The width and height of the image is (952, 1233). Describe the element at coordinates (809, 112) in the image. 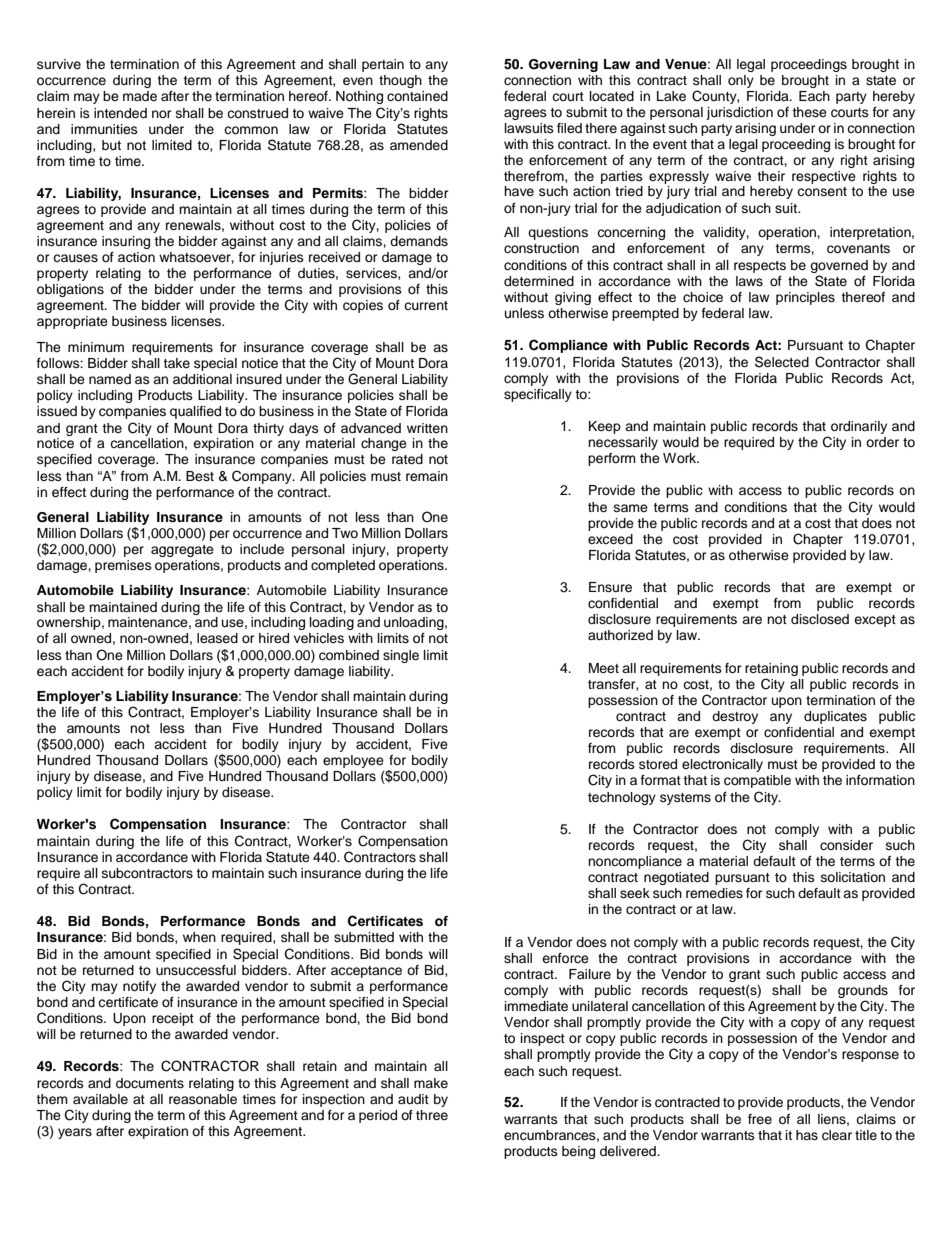

I see `these` at that location.
